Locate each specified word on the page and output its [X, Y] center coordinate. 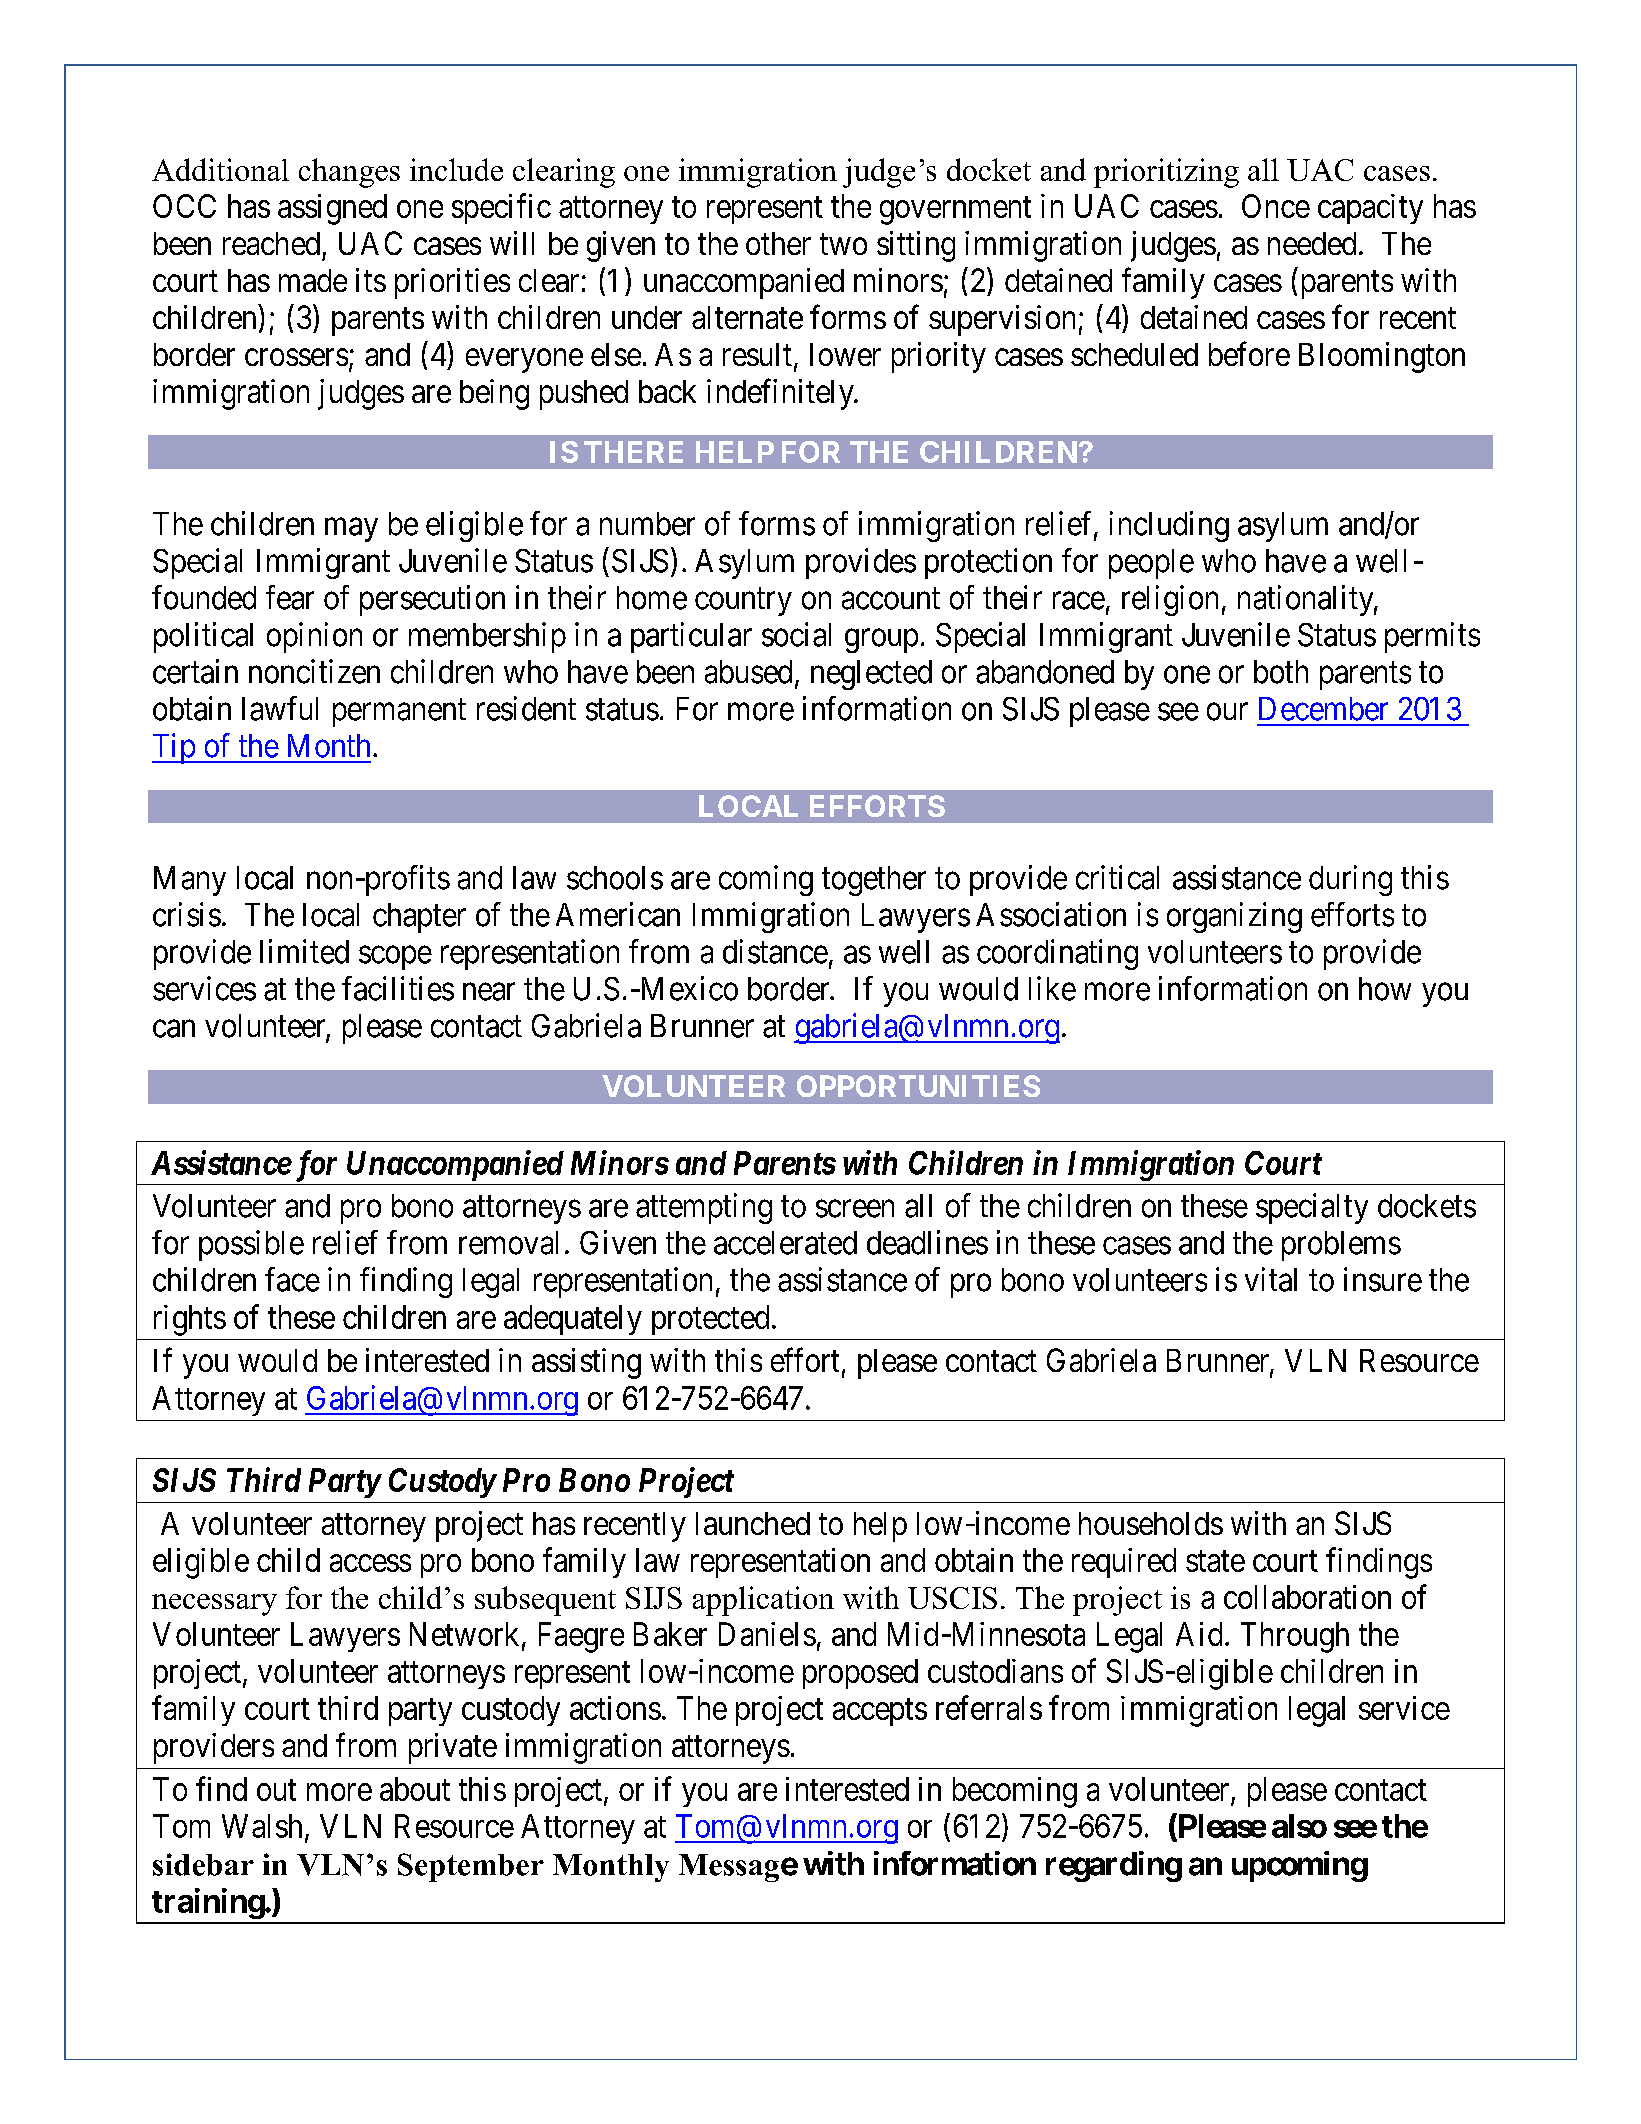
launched [753, 1523]
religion [1170, 600]
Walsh [262, 1826]
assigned [332, 209]
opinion [314, 637]
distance [775, 951]
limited [304, 951]
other [778, 243]
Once [1276, 206]
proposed [860, 1674]
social [796, 634]
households [1151, 1523]
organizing [1234, 917]
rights [190, 1320]
